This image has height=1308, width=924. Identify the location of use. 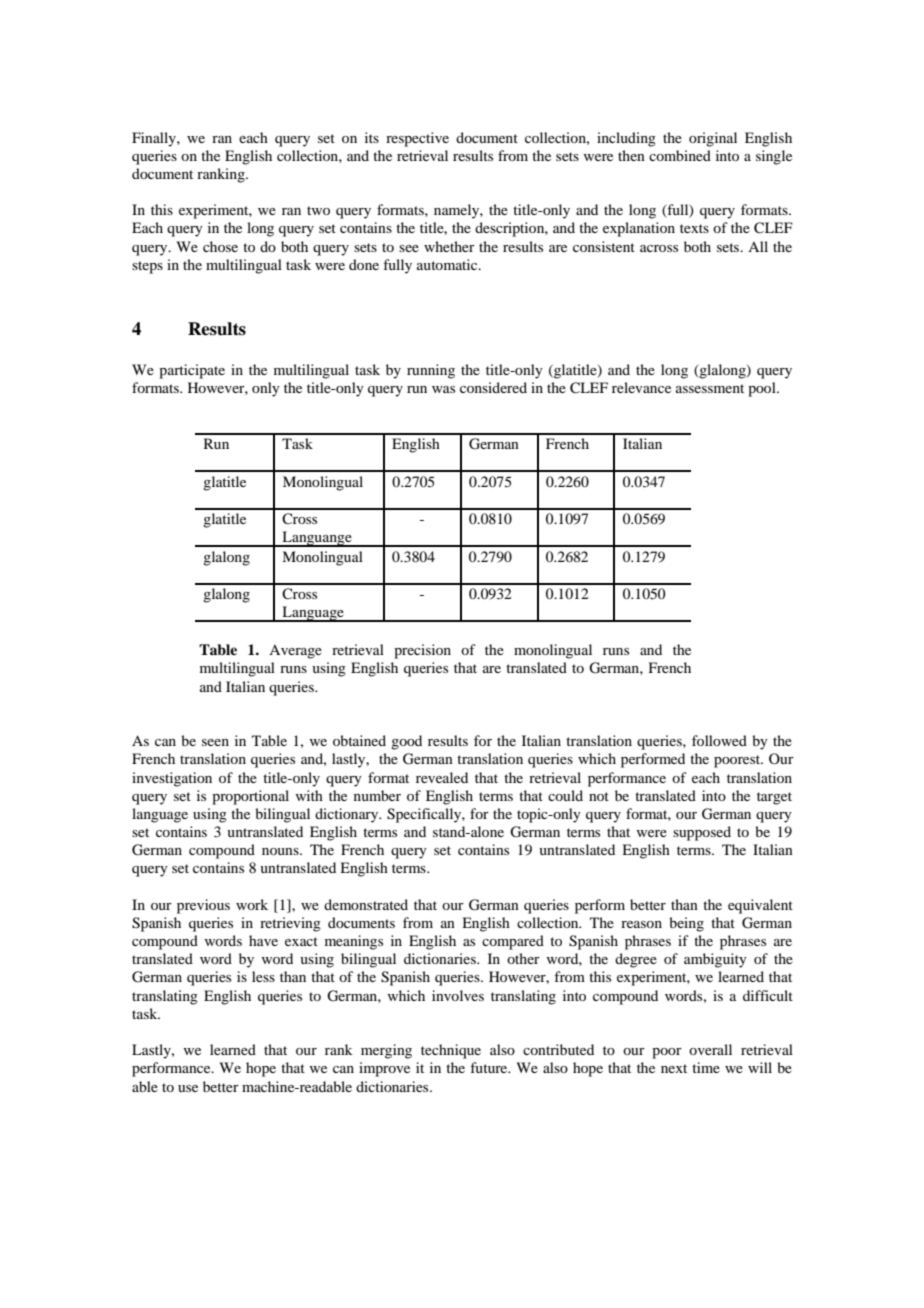
(188, 1088).
